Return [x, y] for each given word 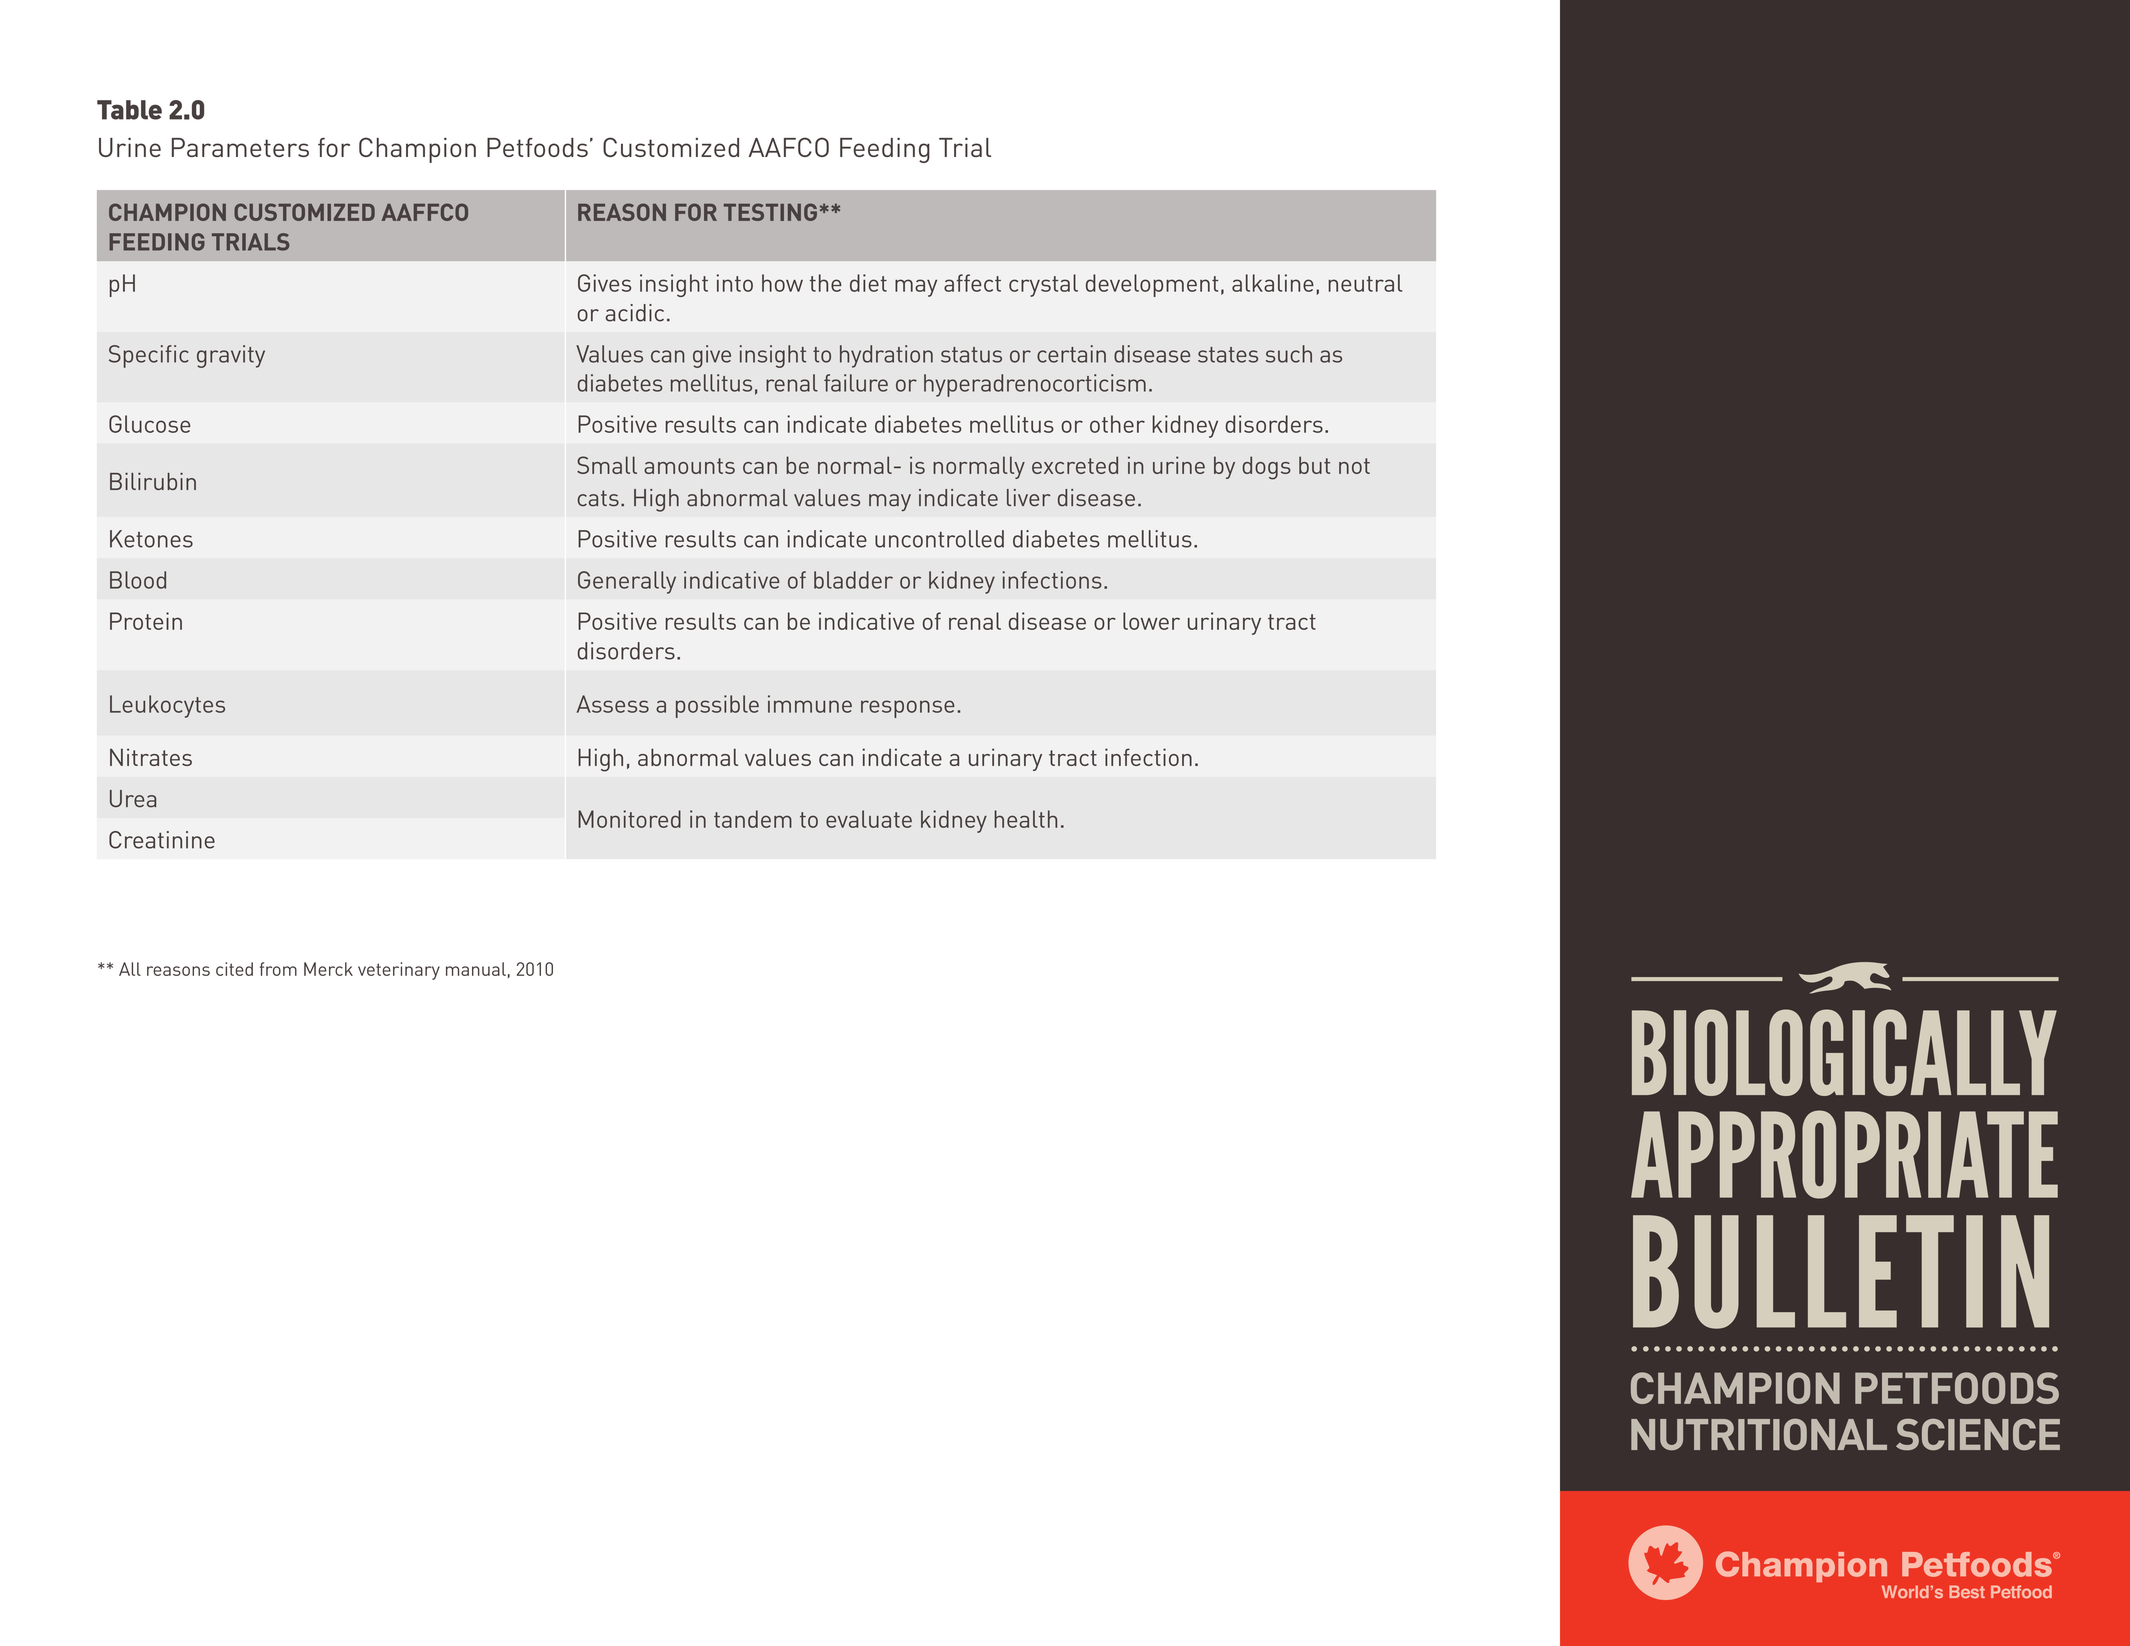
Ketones [151, 539]
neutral [1365, 283]
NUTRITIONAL [1759, 1434]
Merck [328, 969]
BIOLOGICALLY [1844, 1052]
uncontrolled [939, 539]
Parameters [240, 147]
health [1025, 819]
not [1354, 466]
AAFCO [789, 147]
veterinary [399, 971]
